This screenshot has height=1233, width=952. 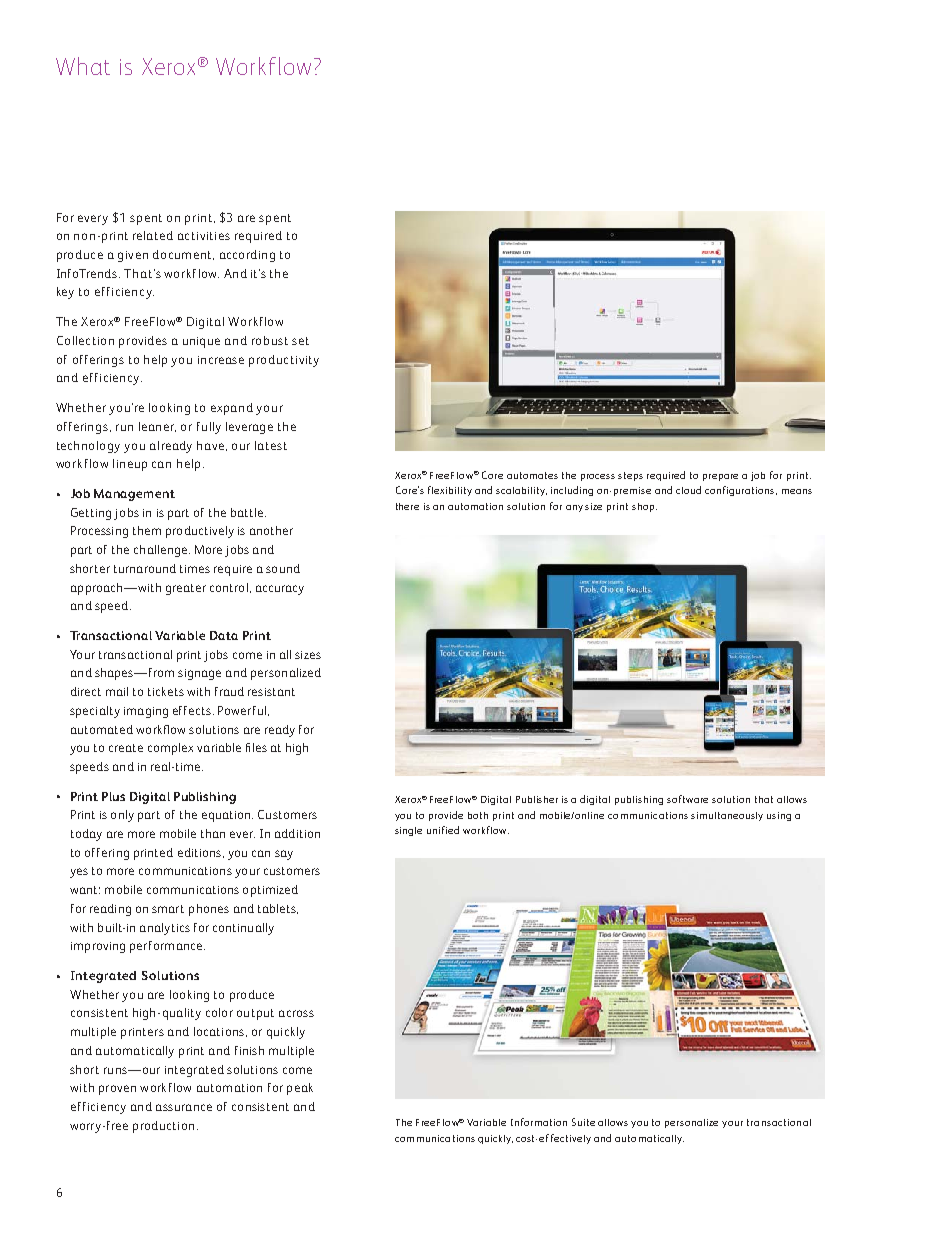 I want to click on assurance, so click(x=184, y=1107).
